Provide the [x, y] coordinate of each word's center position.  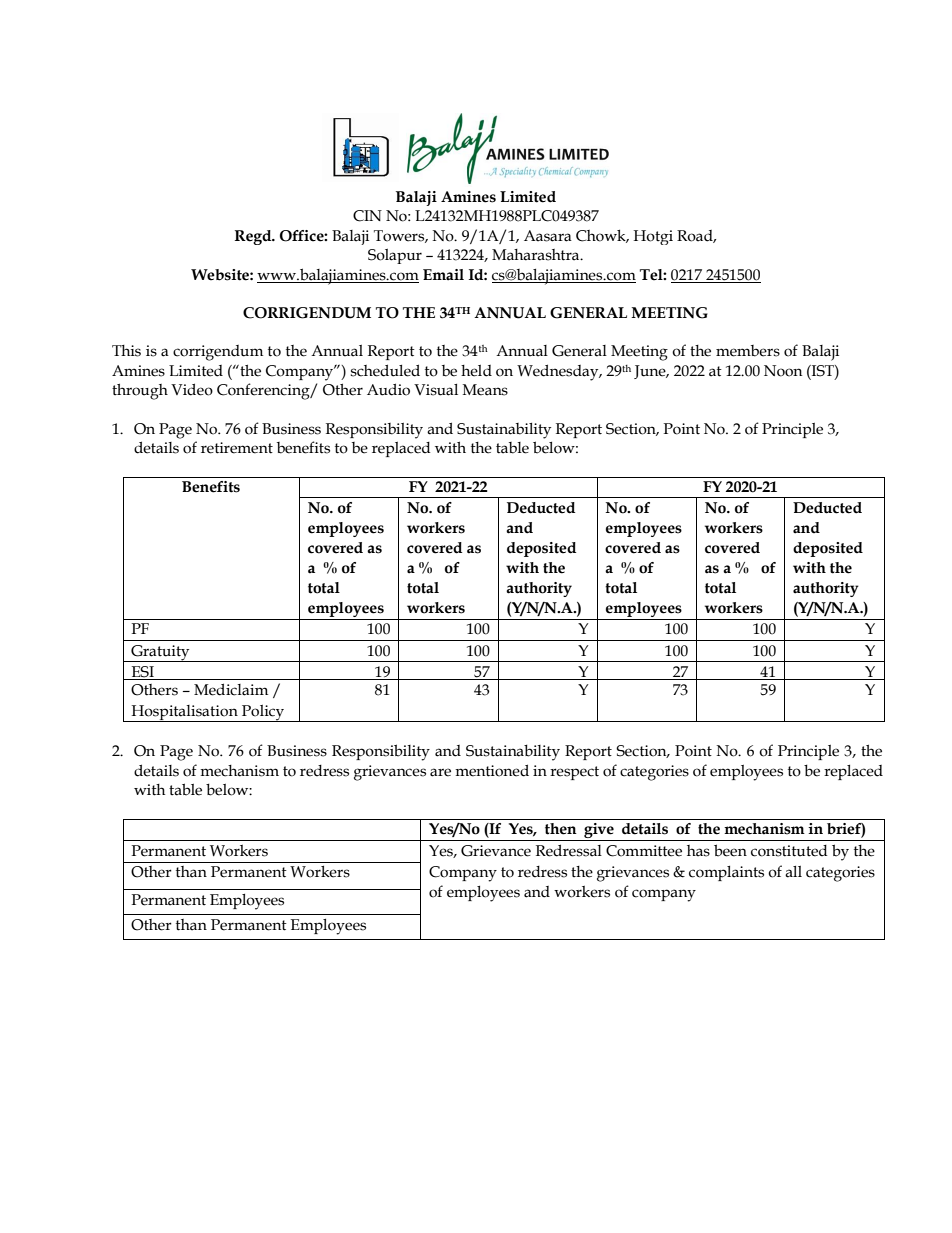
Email [443, 275]
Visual [436, 390]
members [748, 351]
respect [574, 773]
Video [192, 389]
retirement [237, 448]
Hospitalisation [184, 713]
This [126, 351]
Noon [783, 371]
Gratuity [160, 653]
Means [485, 390]
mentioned [492, 770]
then [561, 829]
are [440, 772]
